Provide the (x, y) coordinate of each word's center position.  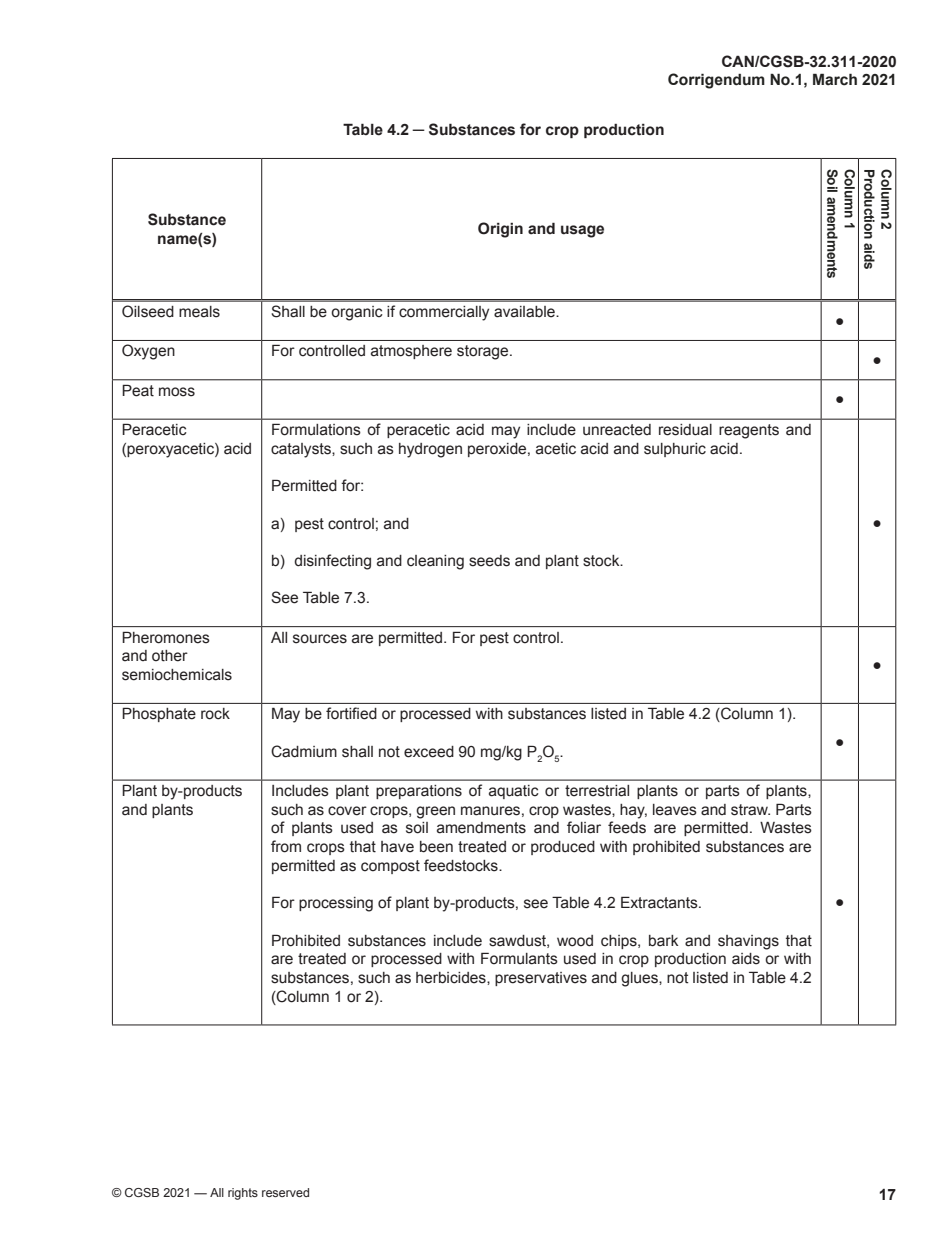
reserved (285, 1192)
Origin (500, 230)
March (835, 79)
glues (640, 979)
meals (199, 312)
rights (243, 1194)
